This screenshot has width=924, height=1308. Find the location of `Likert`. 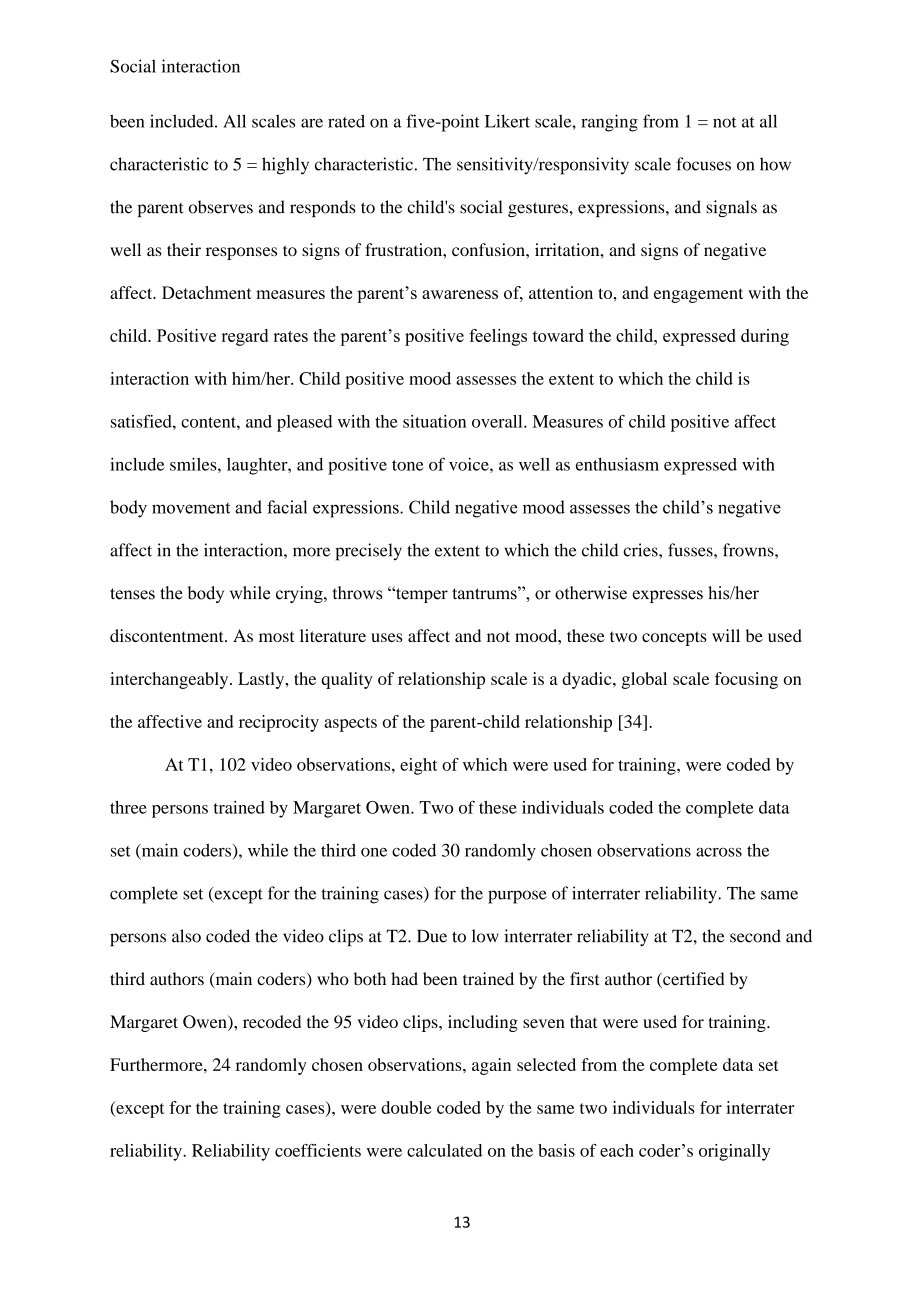

Likert is located at coordinates (507, 121).
